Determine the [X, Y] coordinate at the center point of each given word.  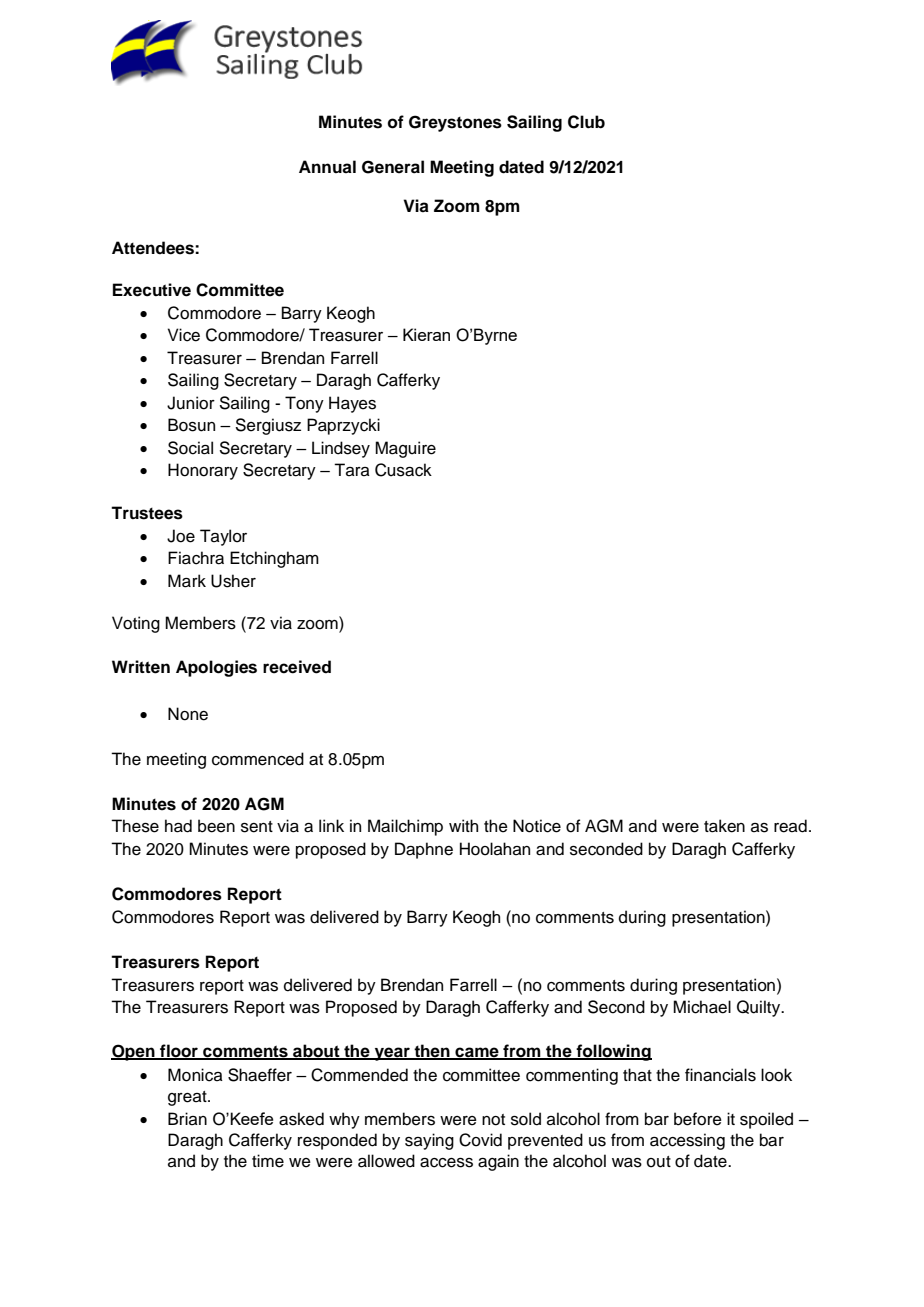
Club [586, 122]
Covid [480, 1140]
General [393, 167]
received [297, 667]
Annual [327, 166]
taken [724, 826]
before [698, 1119]
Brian [187, 1119]
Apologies [216, 668]
